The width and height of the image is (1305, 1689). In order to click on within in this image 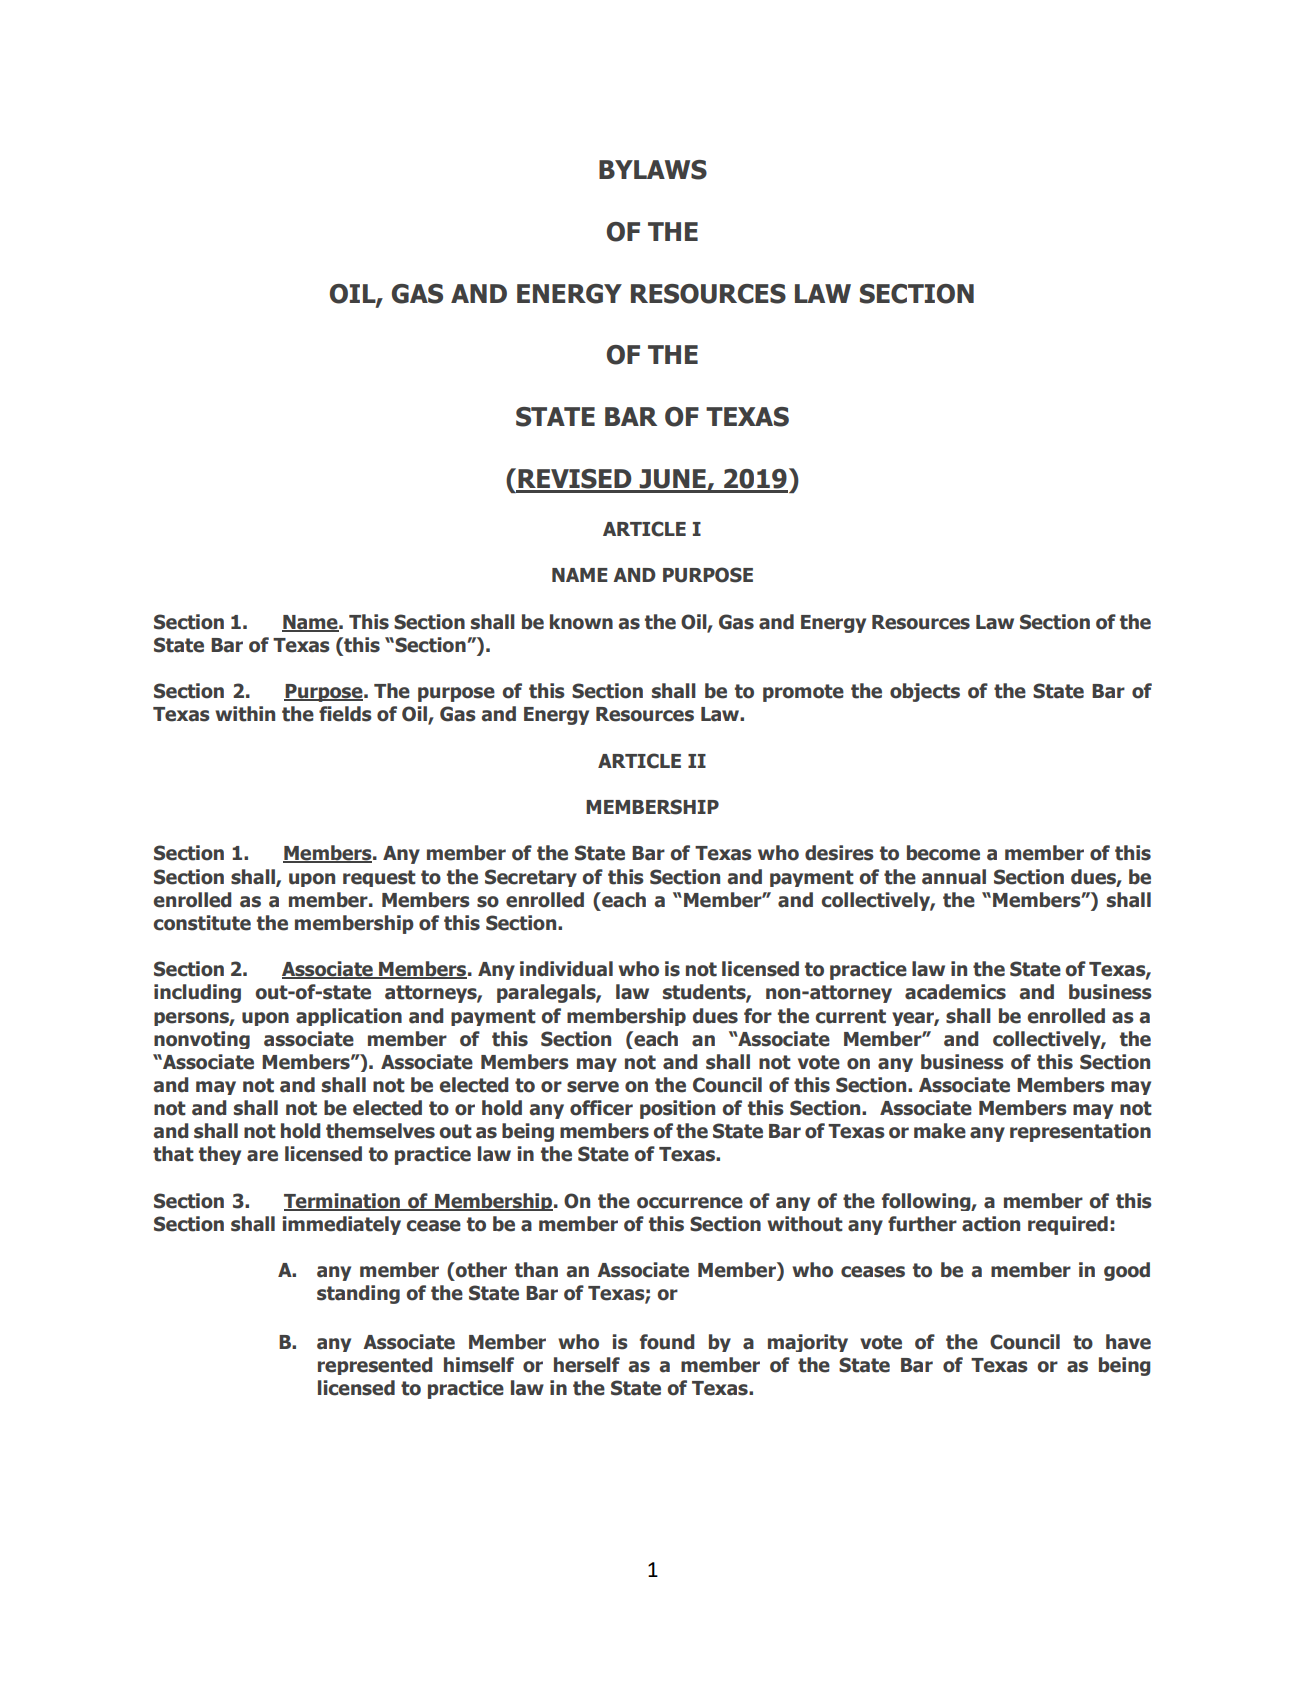, I will do `click(245, 714)`.
